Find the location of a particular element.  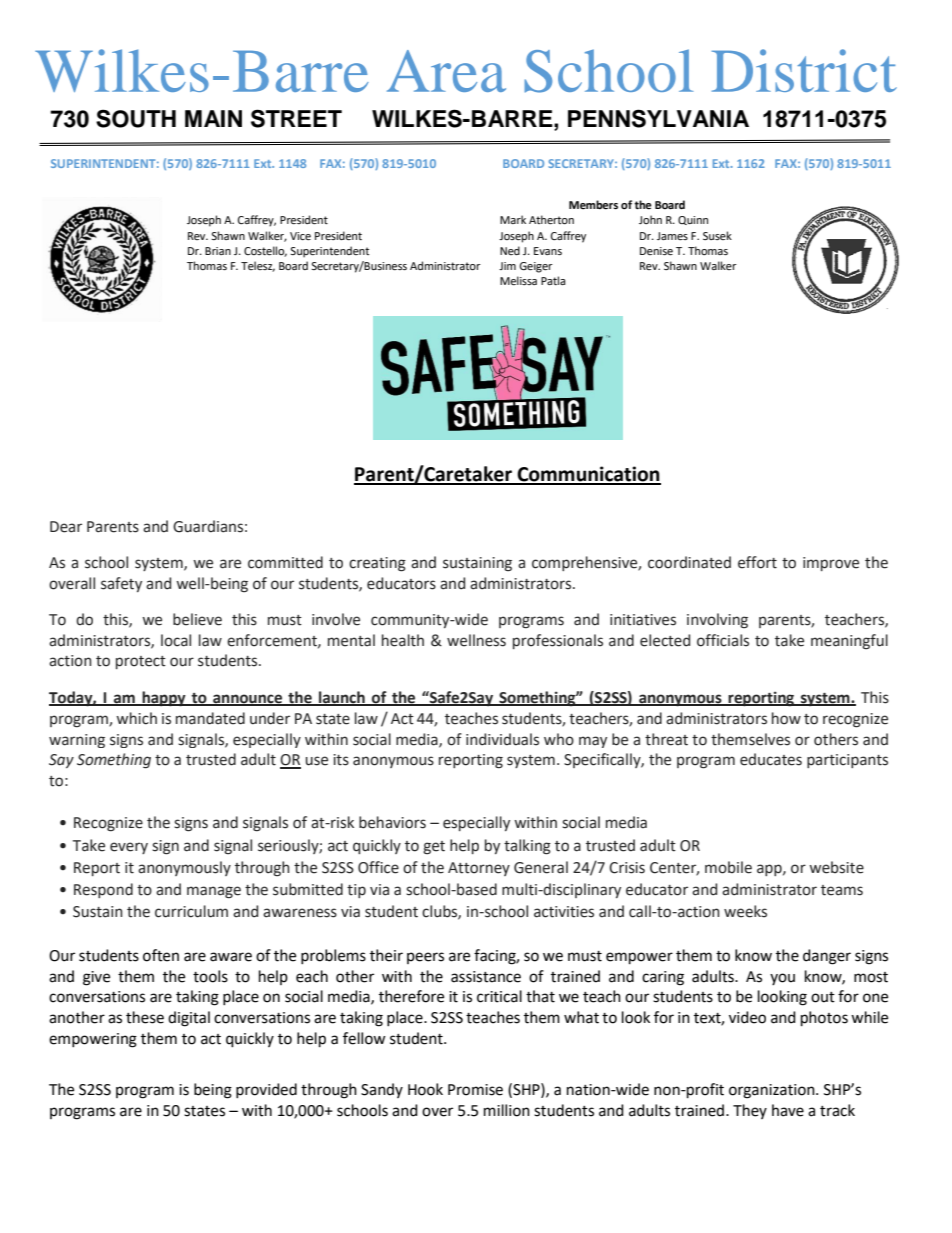

Dear is located at coordinates (66, 527).
